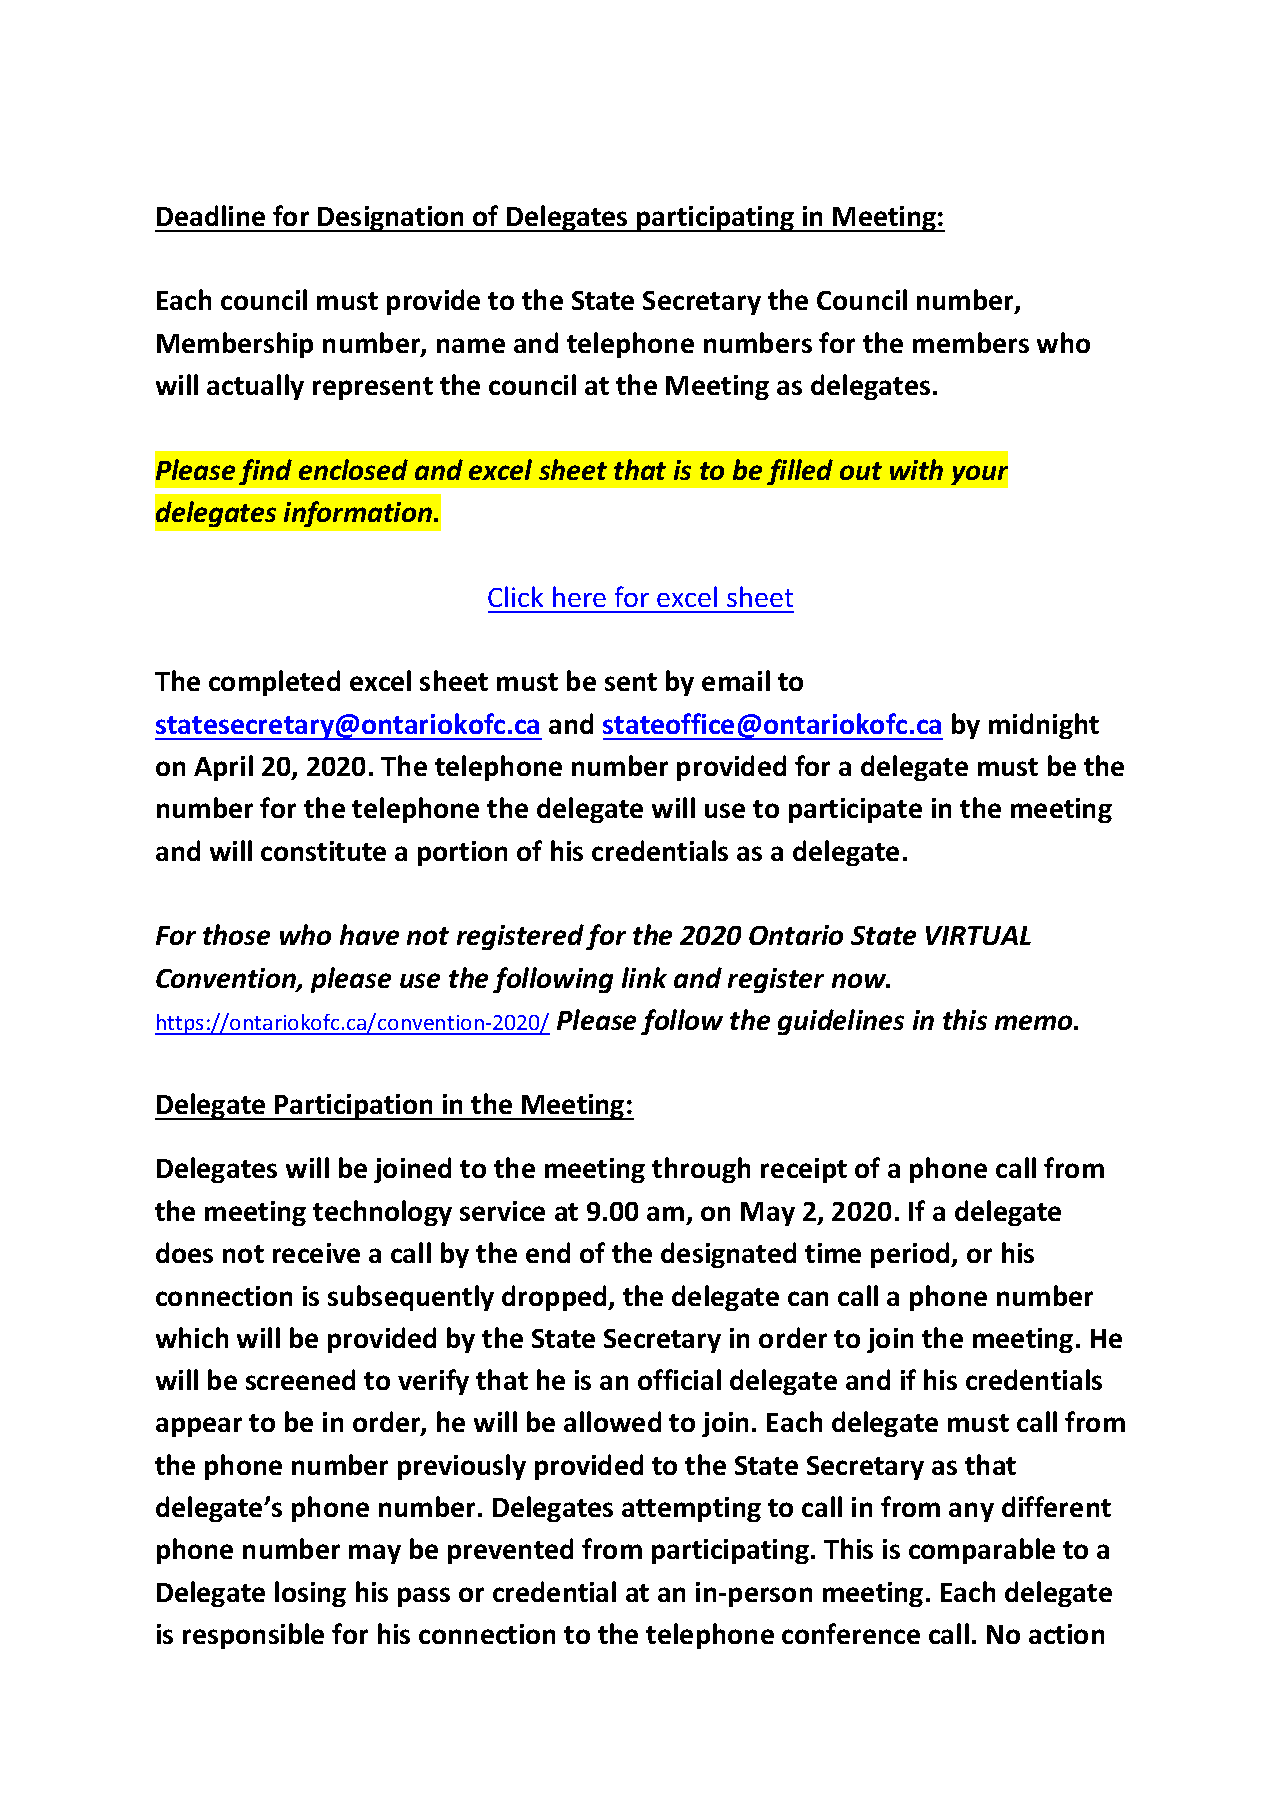 This image has height=1813, width=1282. What do you see at coordinates (691, 1509) in the image?
I see `attempting` at bounding box center [691, 1509].
